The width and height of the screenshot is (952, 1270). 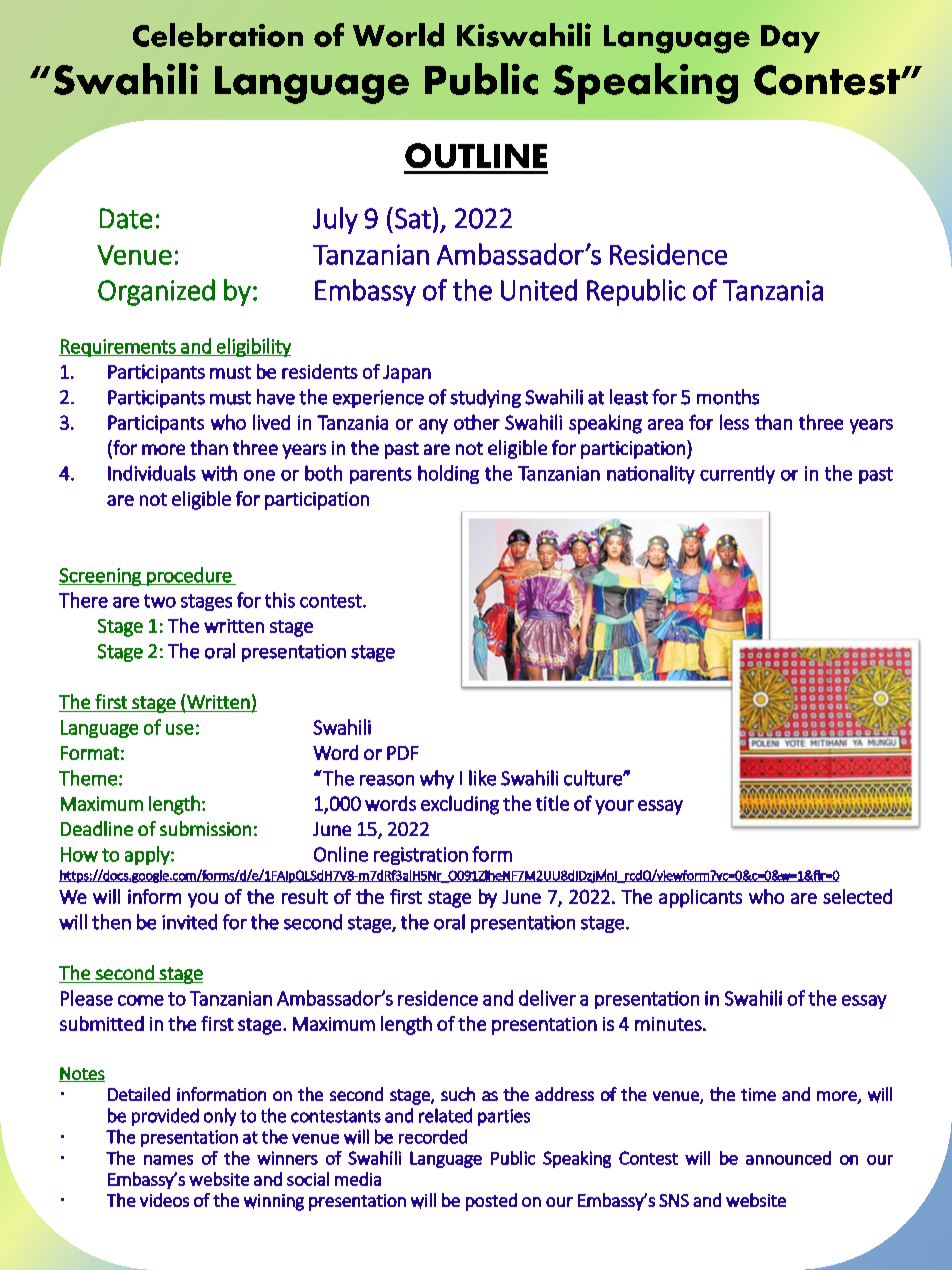 I want to click on less, so click(x=734, y=422).
